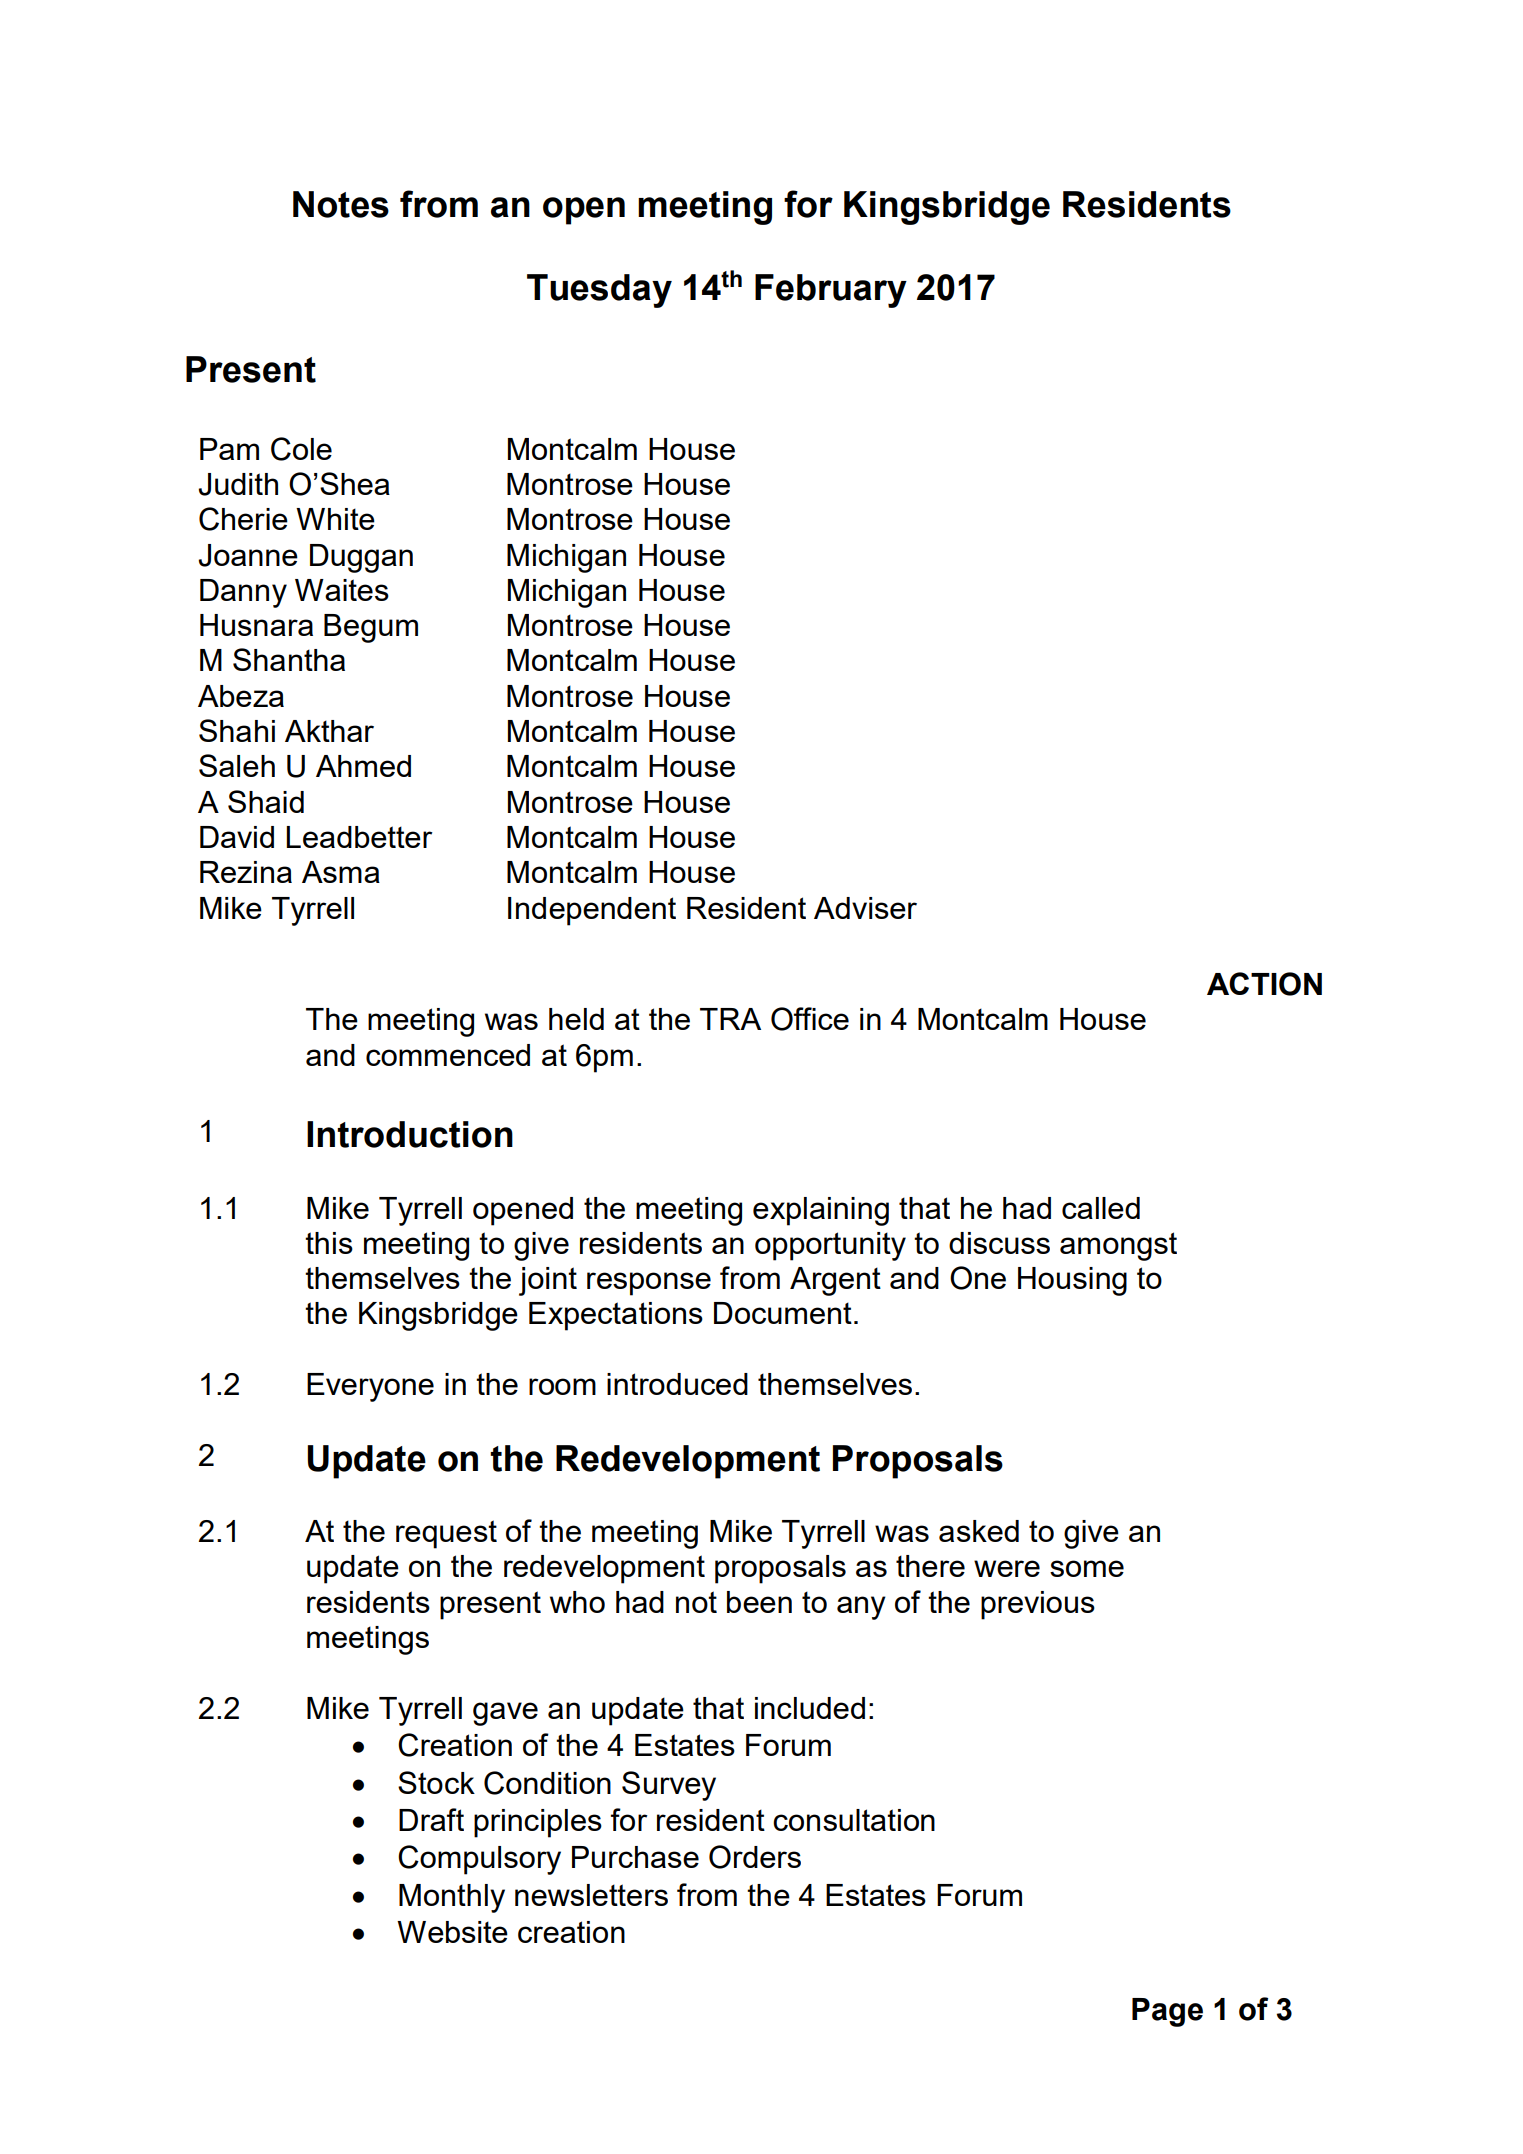  Describe the element at coordinates (677, 1384) in the screenshot. I see `introduced` at that location.
